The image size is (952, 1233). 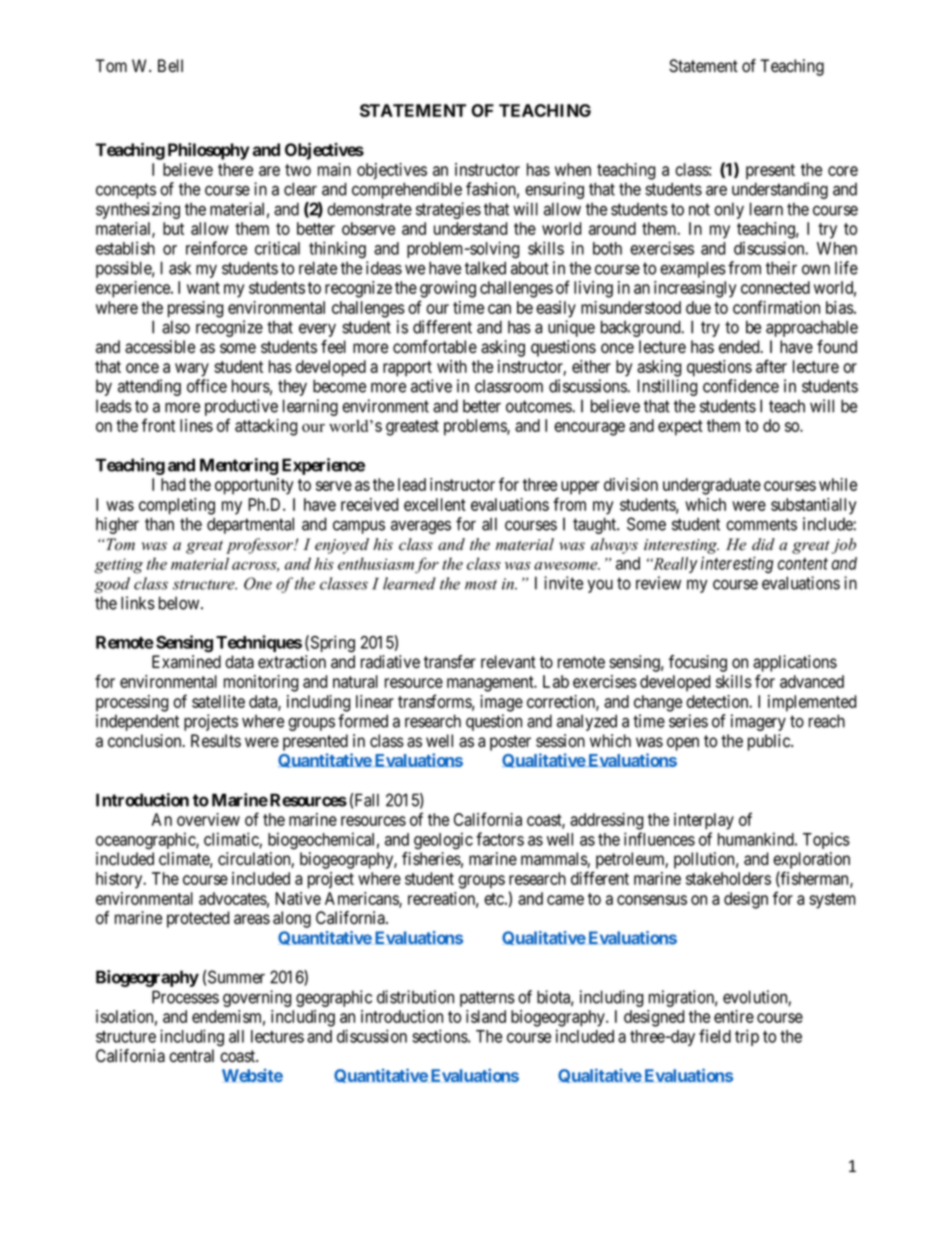 I want to click on core, so click(x=843, y=171).
